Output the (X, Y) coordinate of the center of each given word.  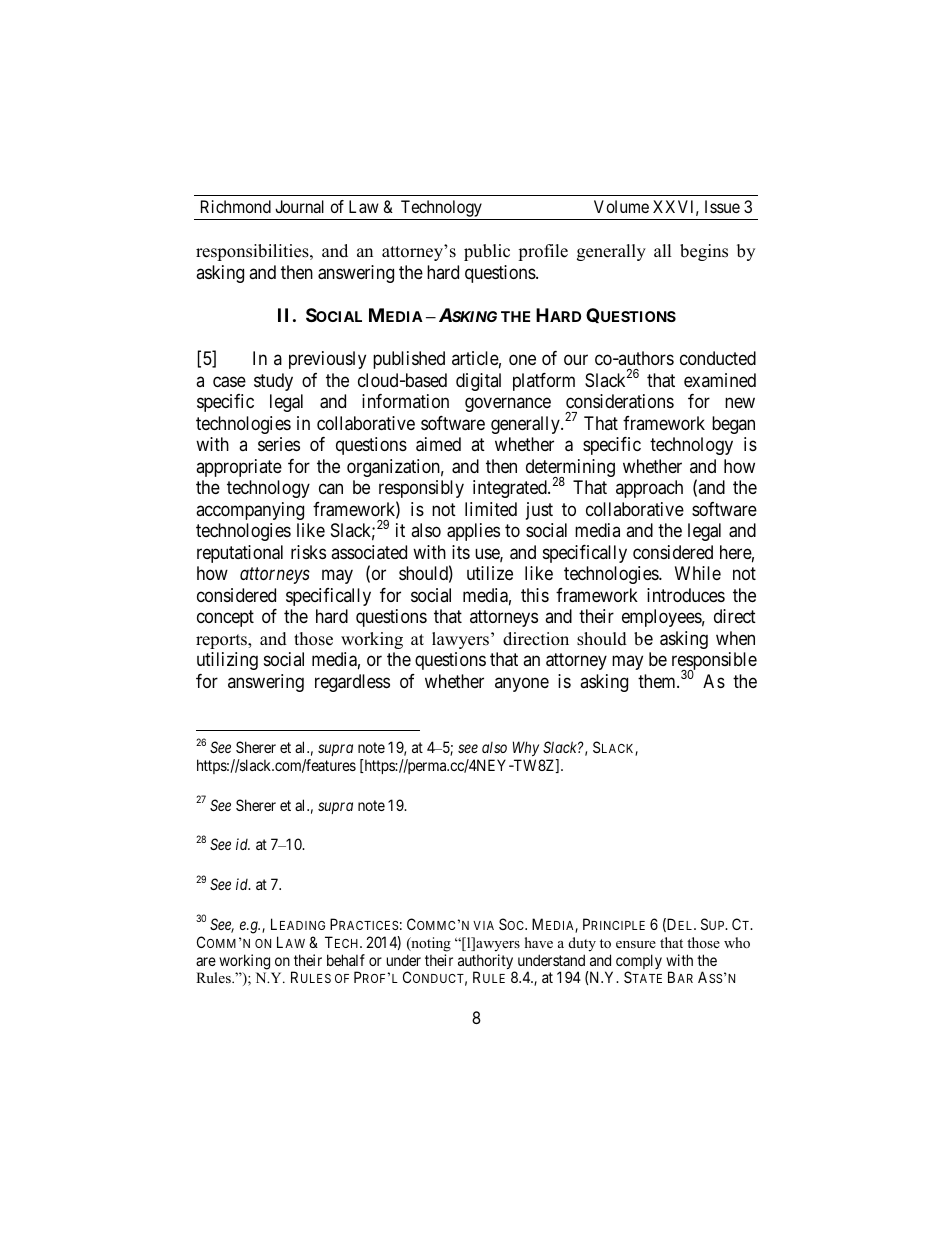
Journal (299, 206)
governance (508, 405)
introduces (686, 595)
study (273, 382)
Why (526, 748)
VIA (483, 925)
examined (720, 380)
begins (704, 252)
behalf (346, 960)
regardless (352, 683)
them (658, 681)
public (487, 252)
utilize (490, 573)
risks (308, 552)
